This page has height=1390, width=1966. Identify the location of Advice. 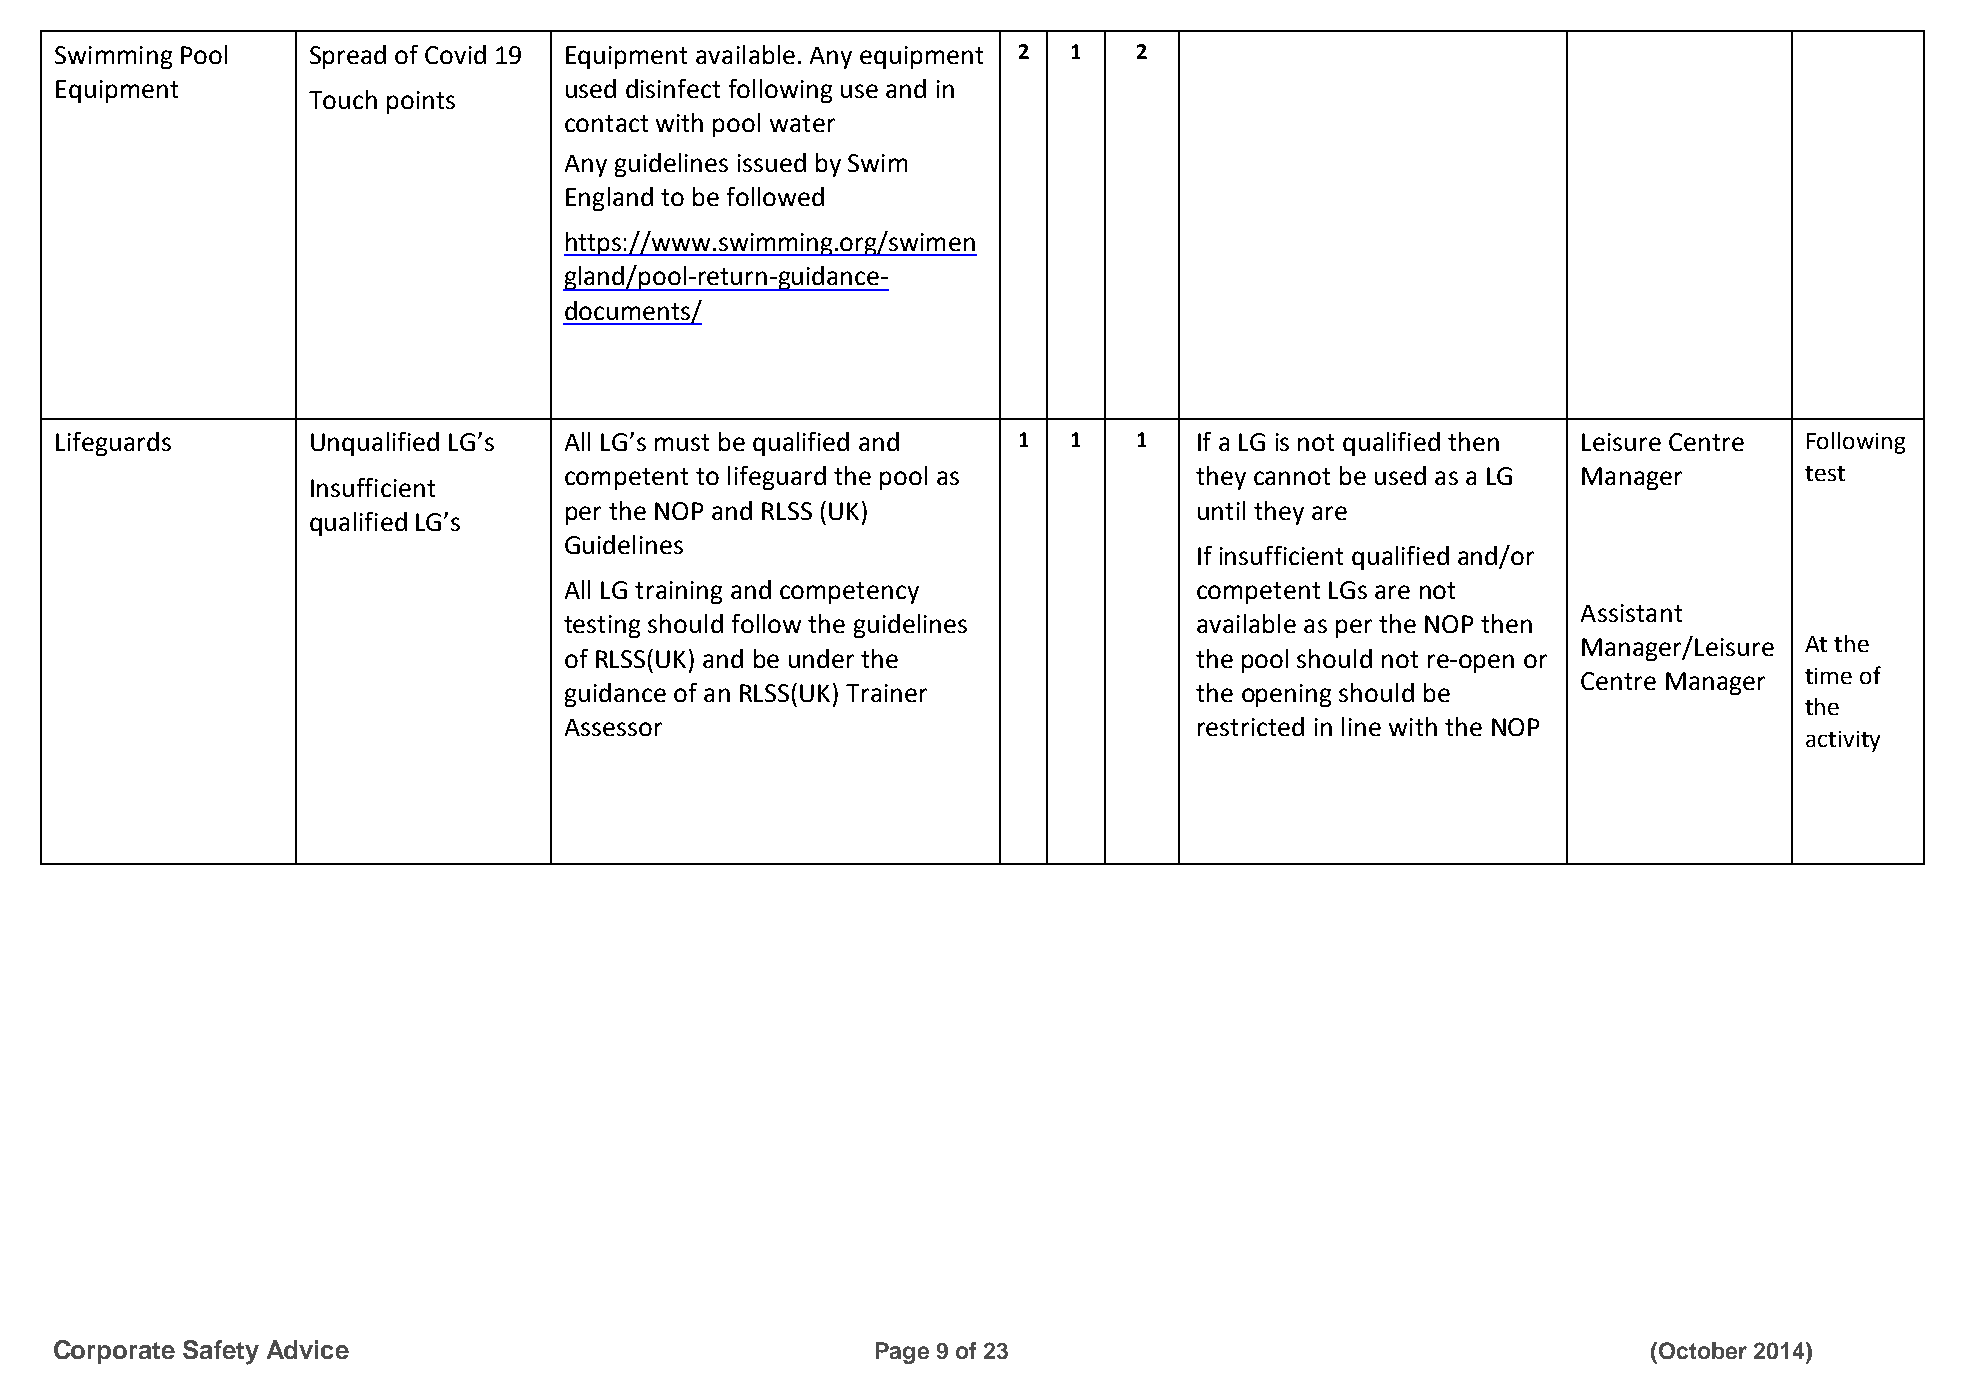
(308, 1349).
